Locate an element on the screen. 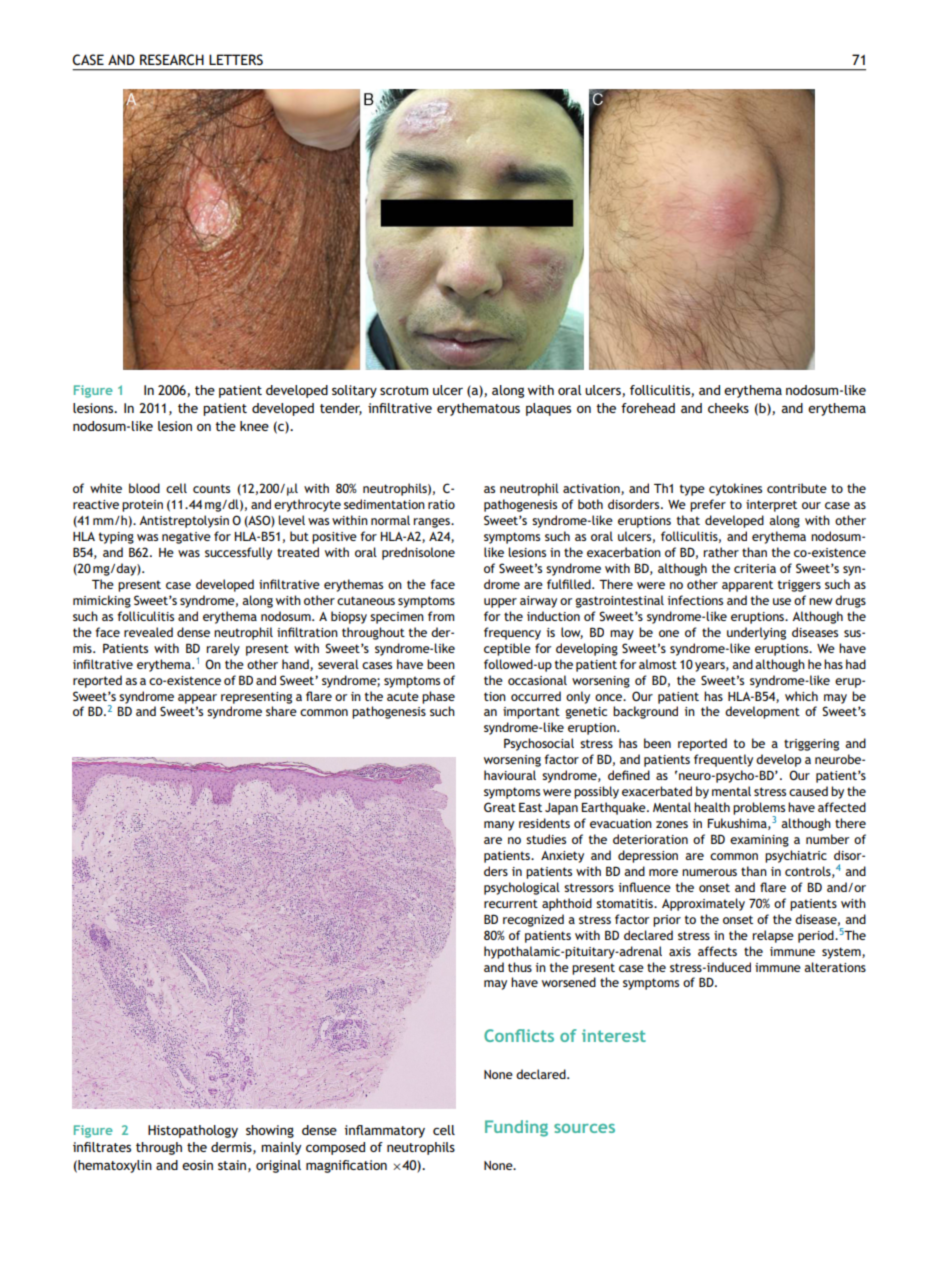  revealed is located at coordinates (148, 632).
